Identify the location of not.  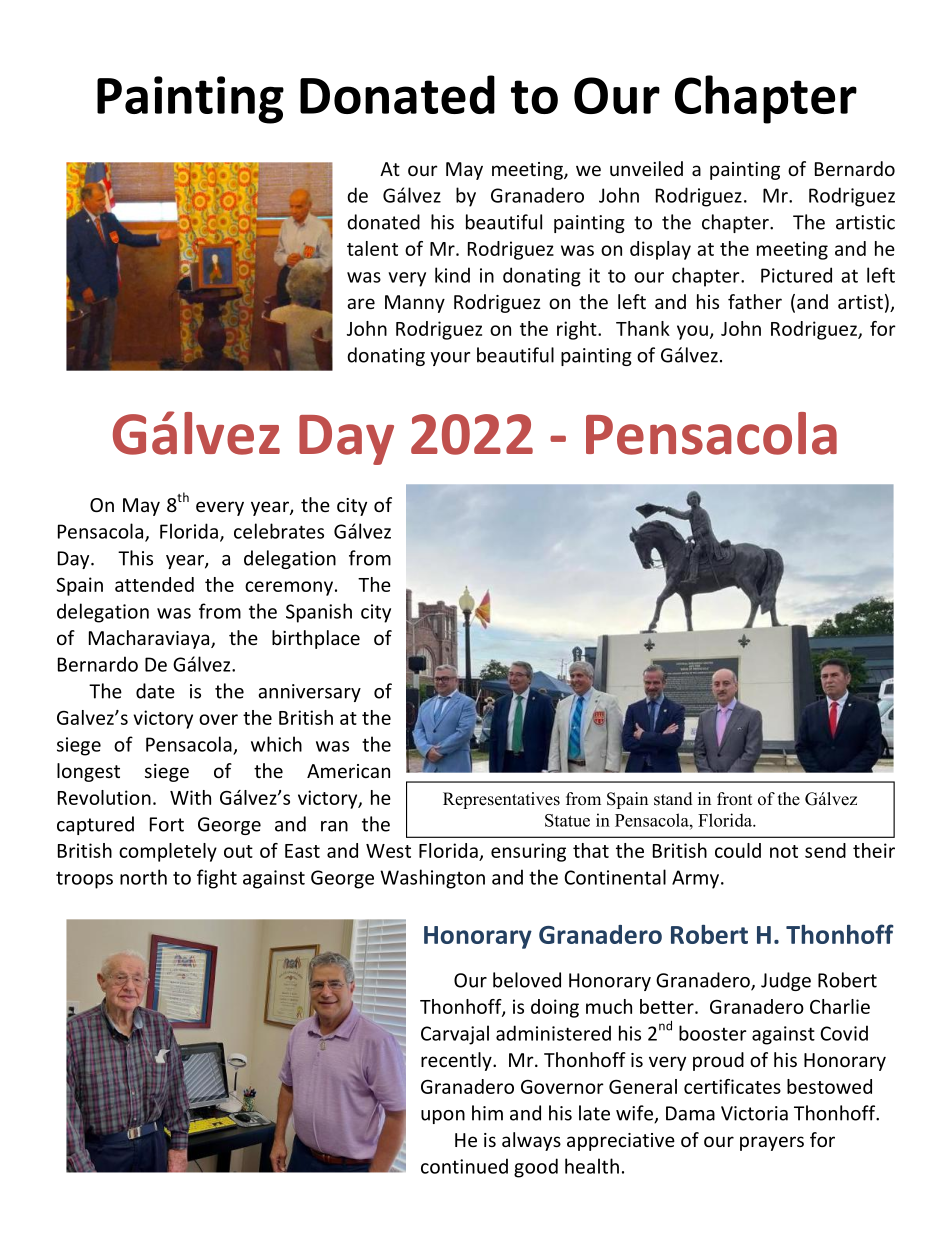
(784, 851).
